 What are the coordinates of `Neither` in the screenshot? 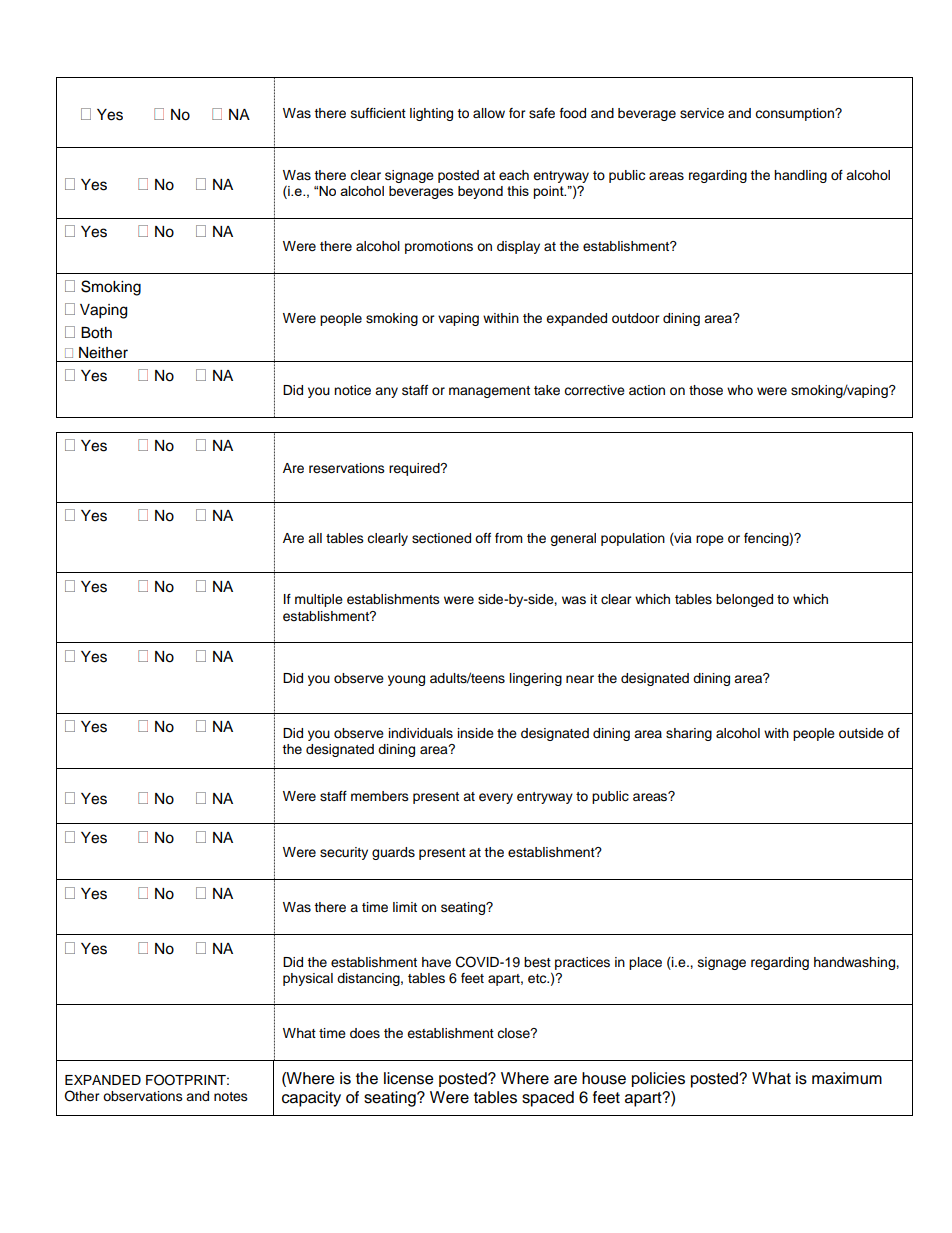 It's located at (103, 353).
